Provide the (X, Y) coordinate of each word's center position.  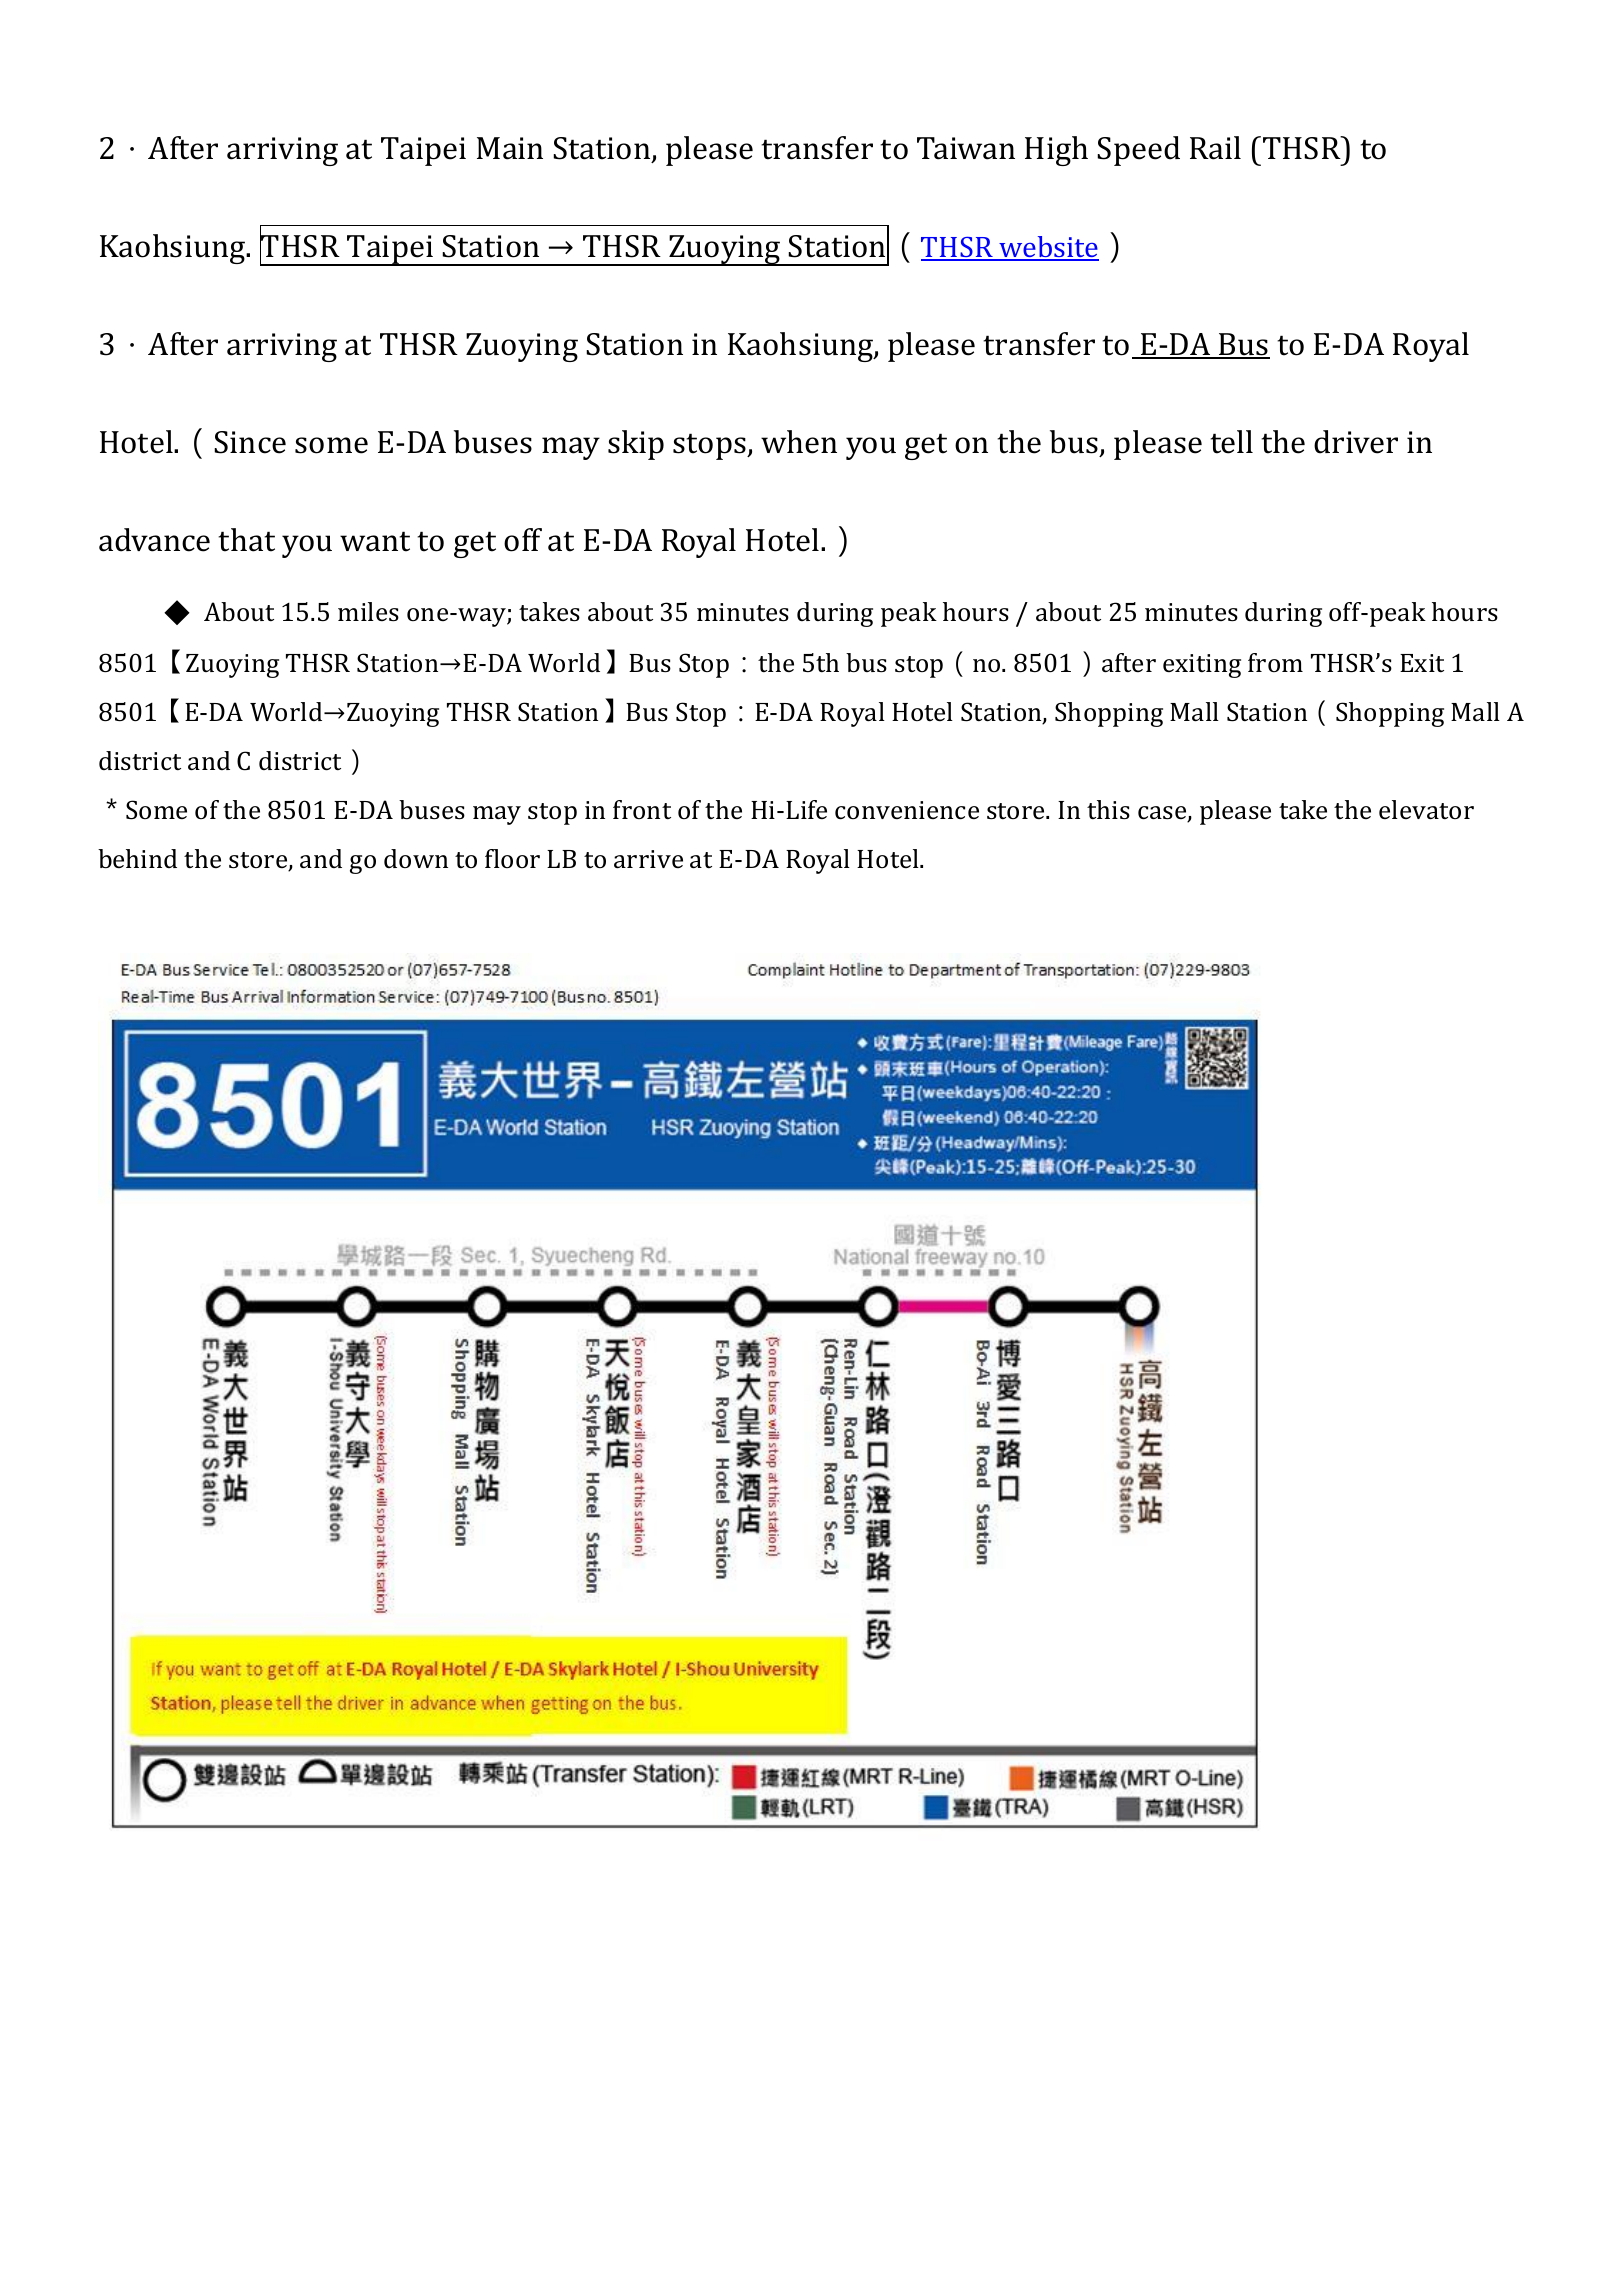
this (1108, 810)
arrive (648, 859)
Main (510, 148)
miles (368, 612)
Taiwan (966, 148)
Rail (1215, 148)
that (246, 540)
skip (636, 445)
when (799, 442)
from (1275, 662)
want (375, 541)
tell (1231, 442)
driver (1356, 442)
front (642, 809)
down (416, 858)
